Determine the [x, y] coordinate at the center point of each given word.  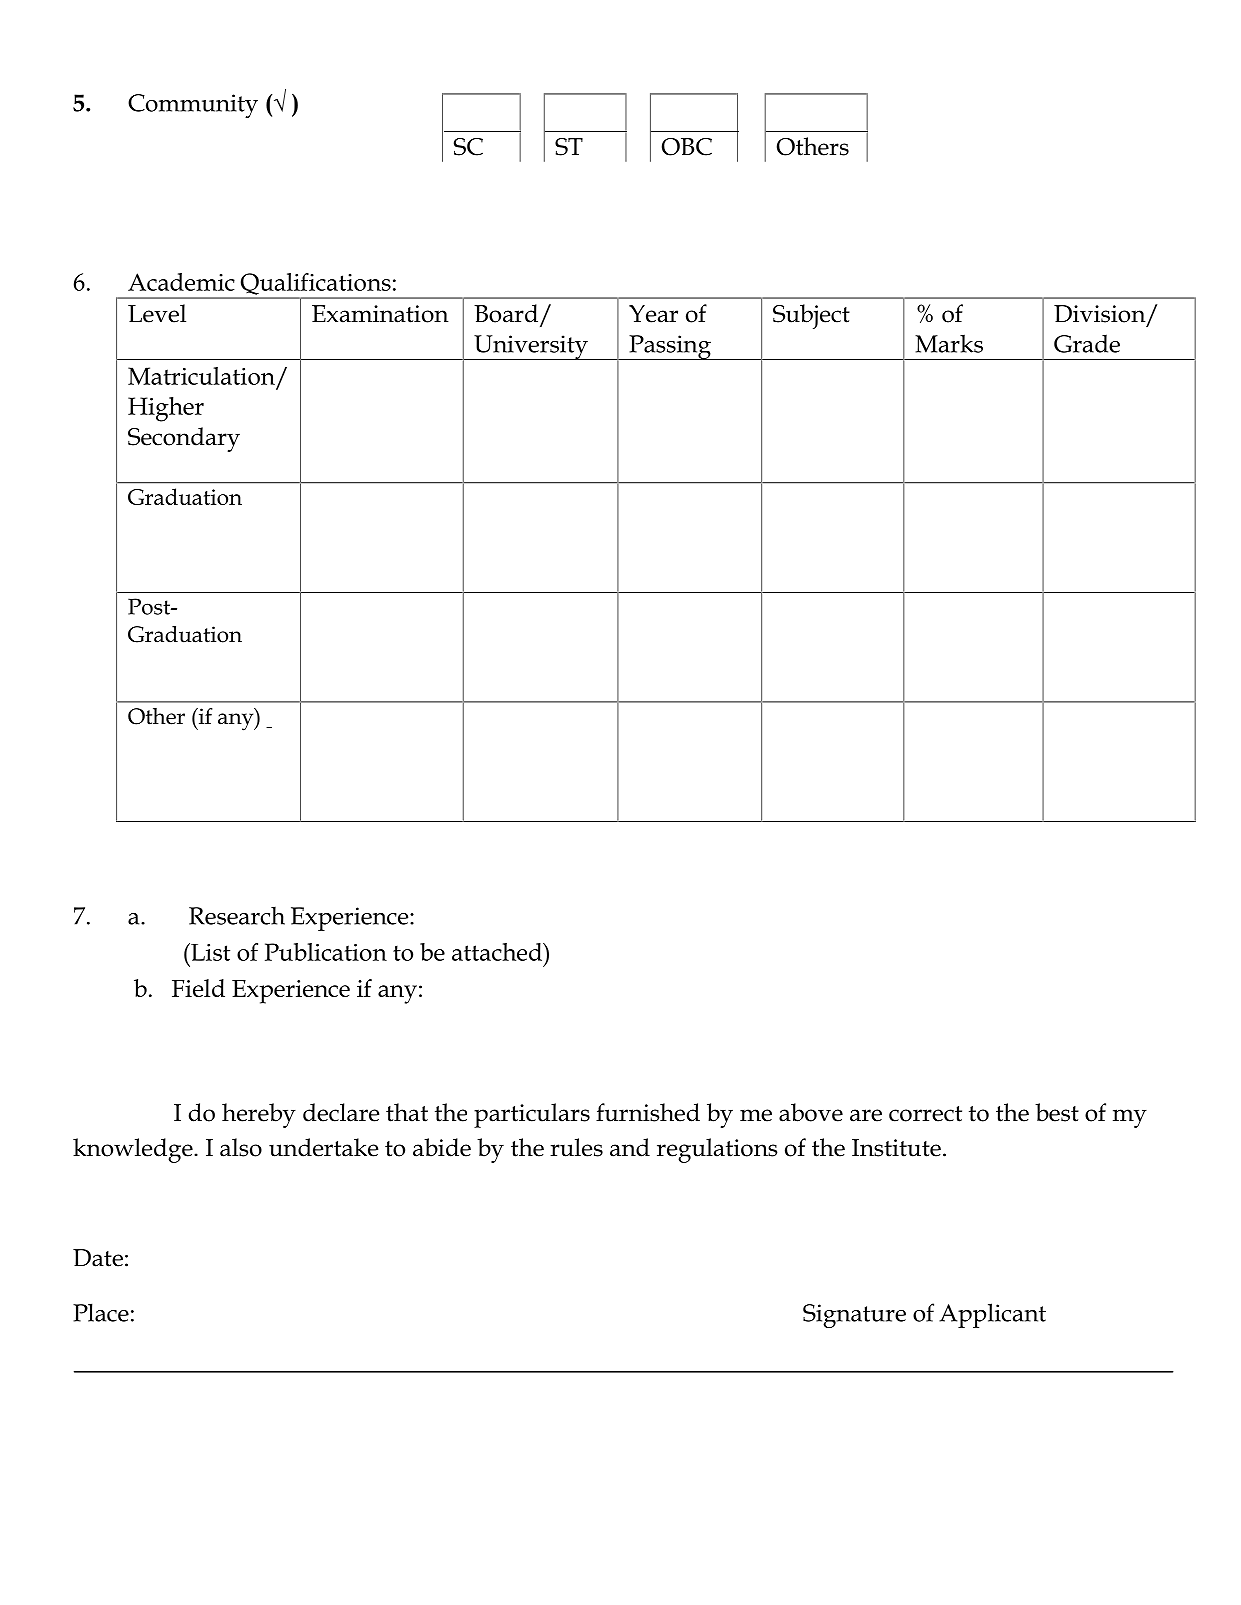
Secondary [184, 439]
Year [653, 314]
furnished [648, 1112]
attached [498, 952]
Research [237, 915]
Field [198, 988]
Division [1101, 315]
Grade [1087, 343]
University [531, 347]
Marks [949, 343]
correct [925, 1114]
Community [193, 106]
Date [98, 1258]
